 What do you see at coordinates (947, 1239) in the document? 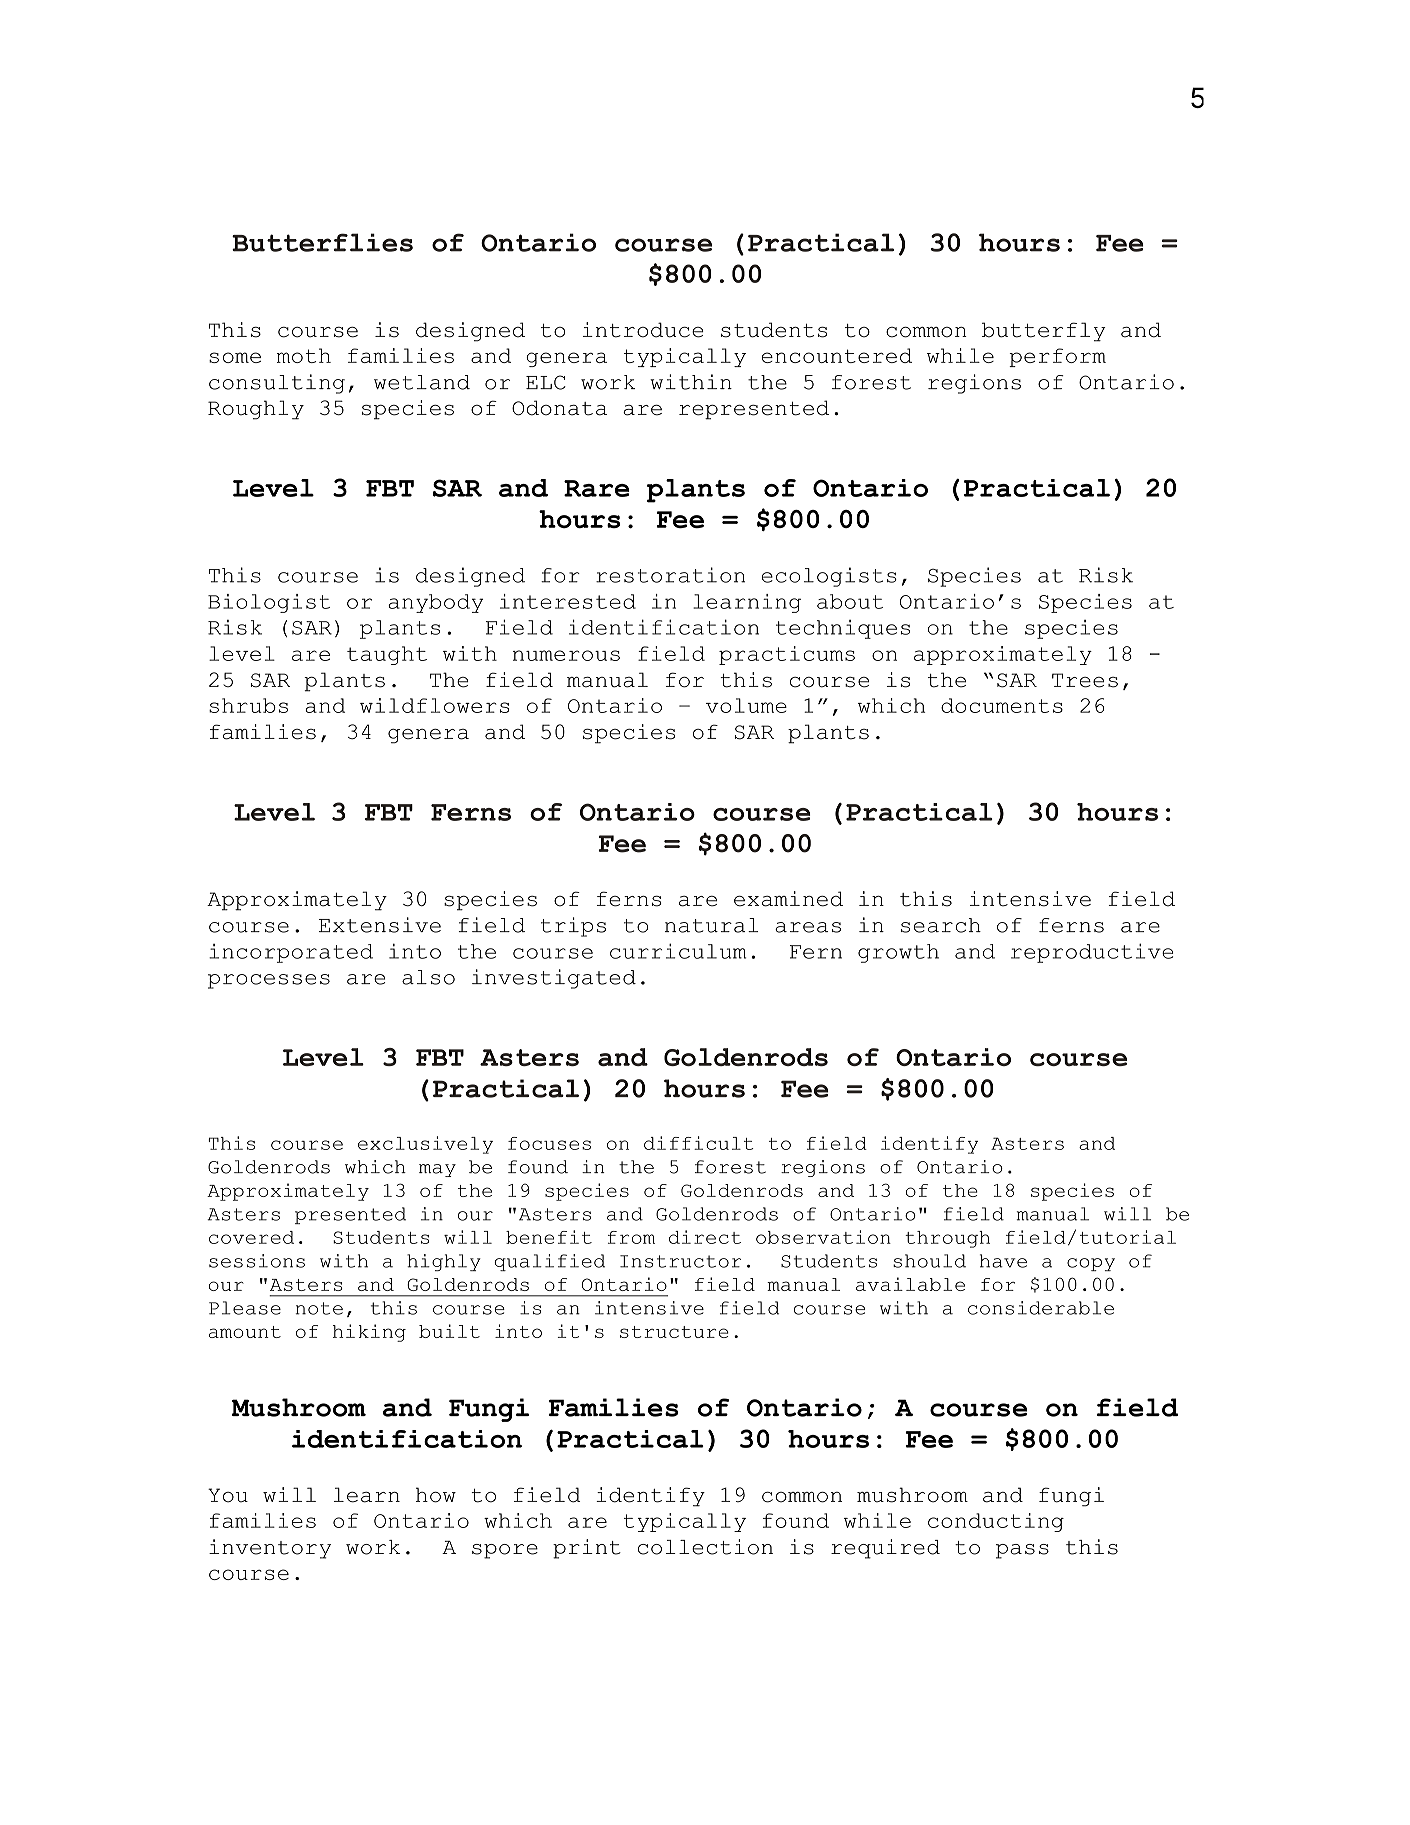
I see `through` at bounding box center [947, 1239].
